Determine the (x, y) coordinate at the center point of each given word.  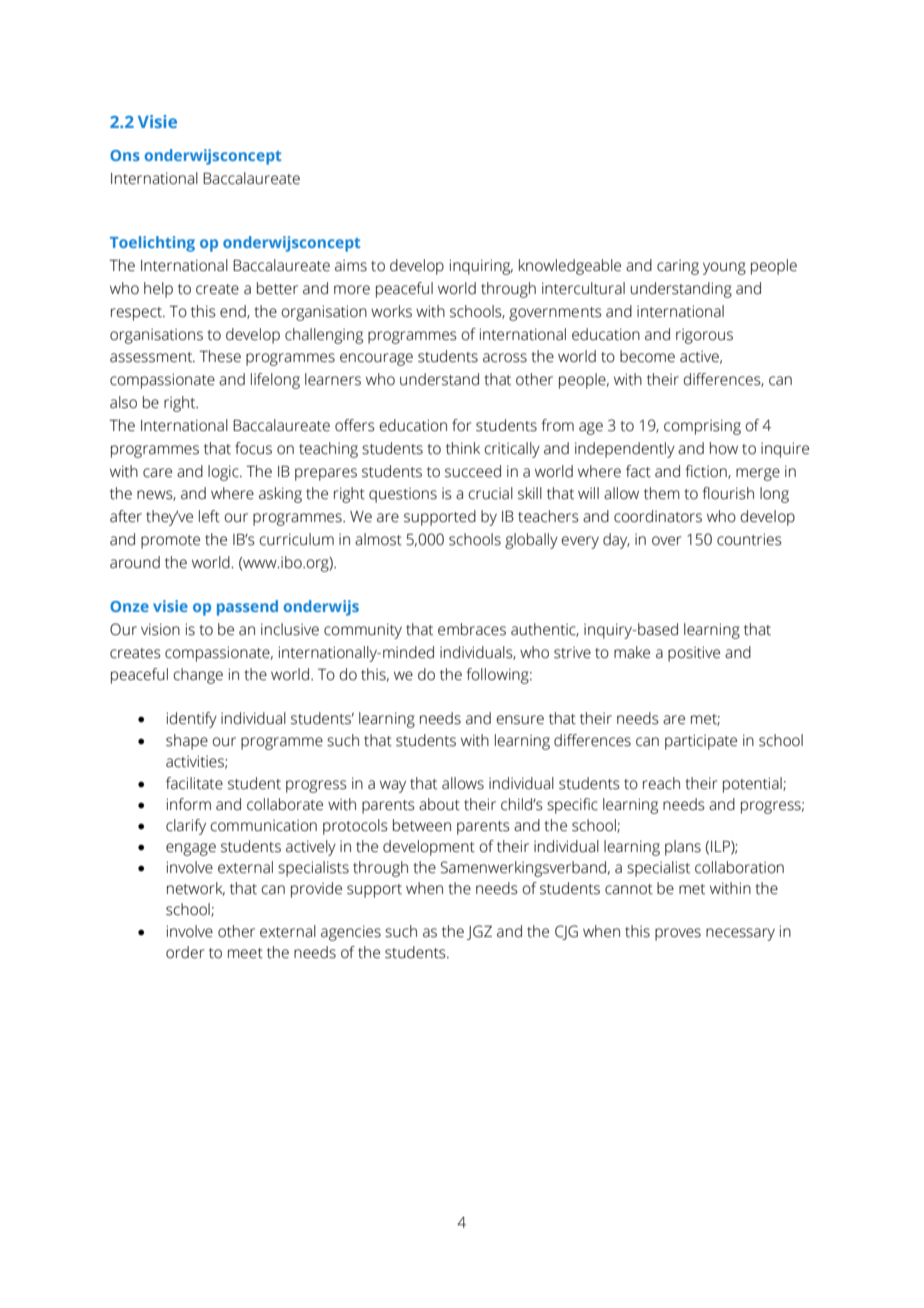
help (158, 290)
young (724, 268)
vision (160, 629)
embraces (472, 629)
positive (694, 654)
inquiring (481, 267)
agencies (351, 933)
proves (678, 934)
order (185, 952)
